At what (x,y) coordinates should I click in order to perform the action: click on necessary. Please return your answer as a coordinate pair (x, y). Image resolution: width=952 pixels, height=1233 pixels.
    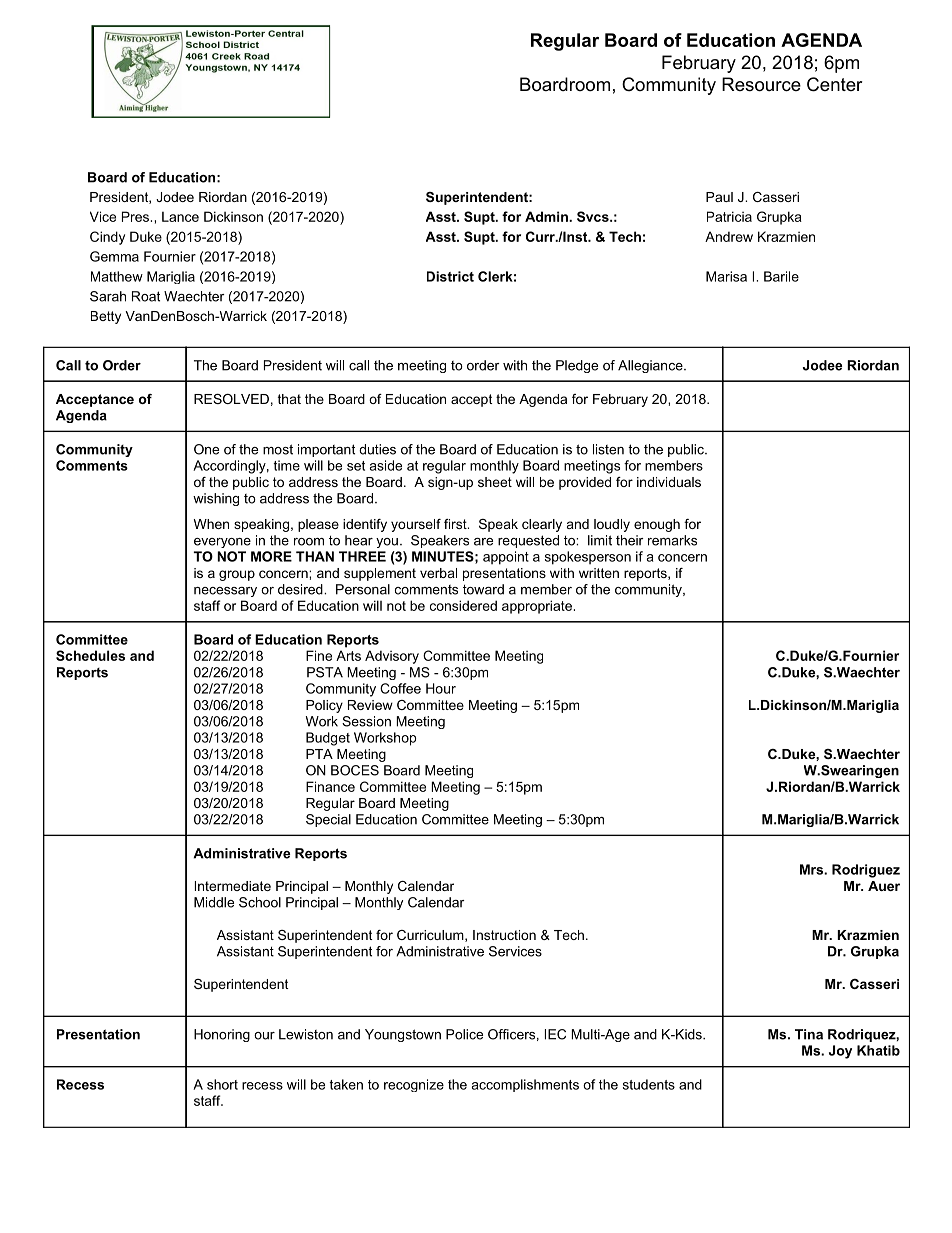
    Looking at the image, I should click on (225, 592).
